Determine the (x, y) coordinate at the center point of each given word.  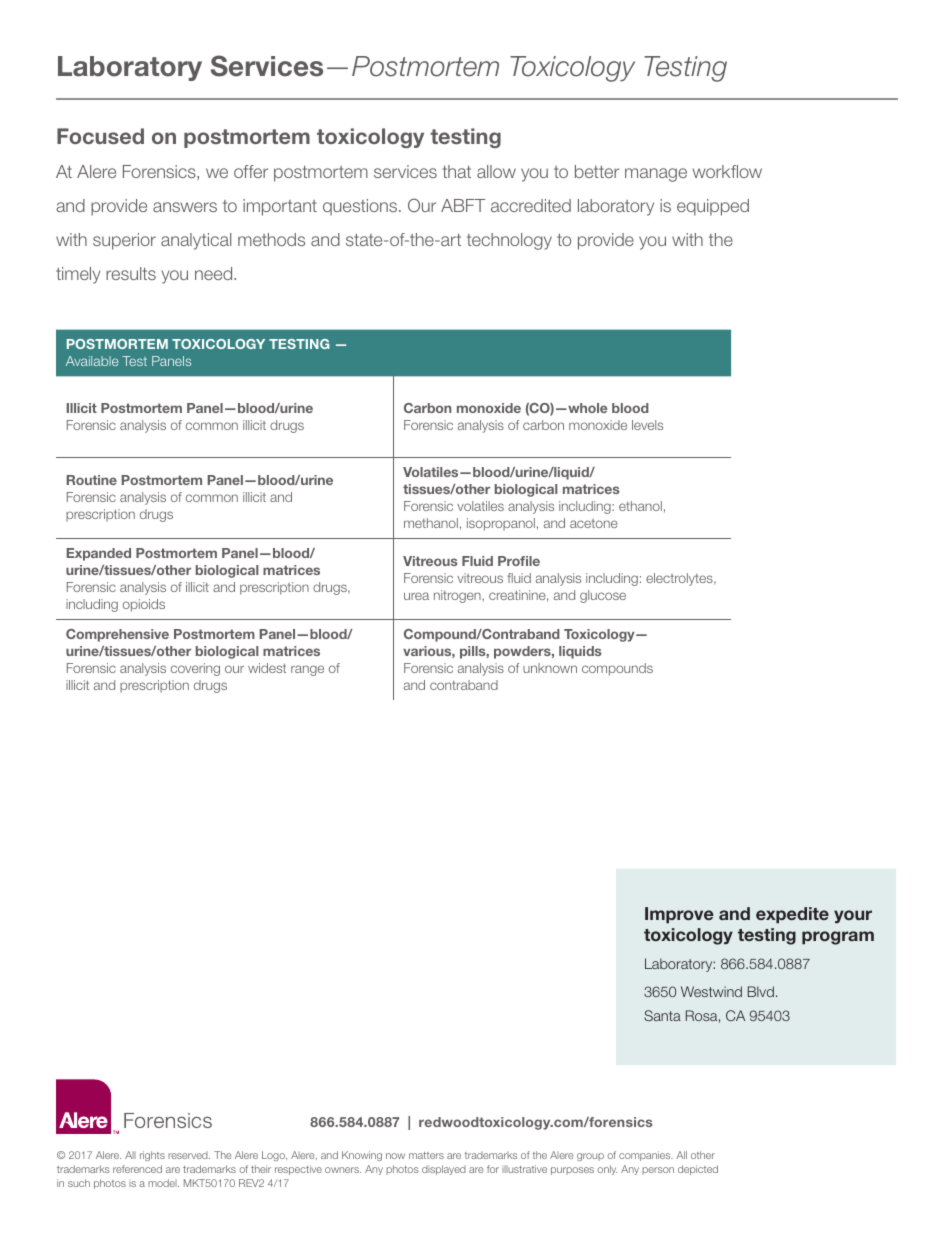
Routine (92, 480)
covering (195, 669)
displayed (444, 1170)
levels (647, 425)
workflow (727, 171)
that (456, 171)
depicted (698, 1170)
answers (185, 207)
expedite (792, 915)
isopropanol (501, 524)
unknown (550, 668)
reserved (189, 1155)
